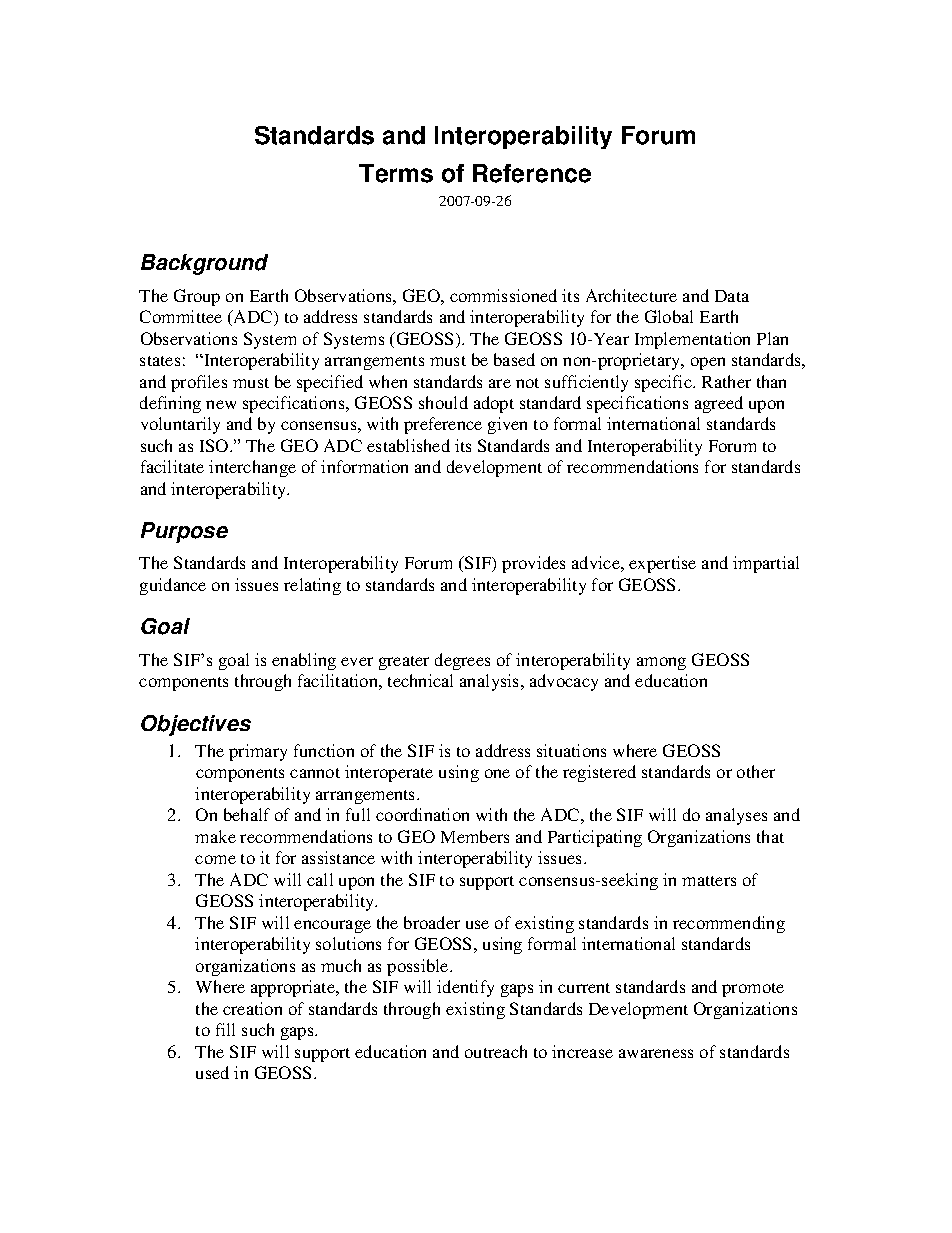  I want to click on degrees, so click(462, 661).
